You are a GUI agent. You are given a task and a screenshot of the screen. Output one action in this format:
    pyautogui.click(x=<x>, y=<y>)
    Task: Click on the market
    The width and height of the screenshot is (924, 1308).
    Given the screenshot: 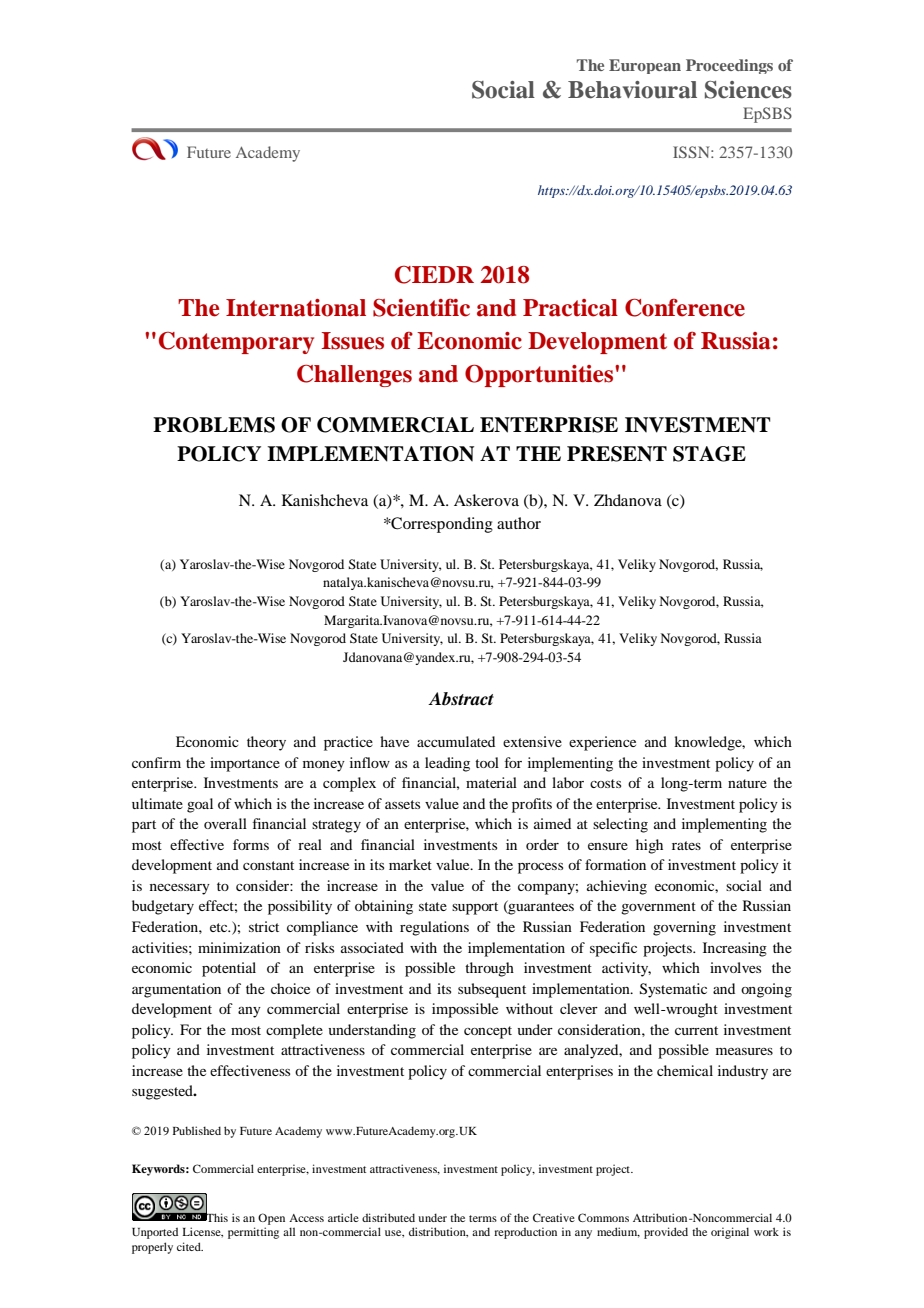 What is the action you would take?
    pyautogui.click(x=410, y=864)
